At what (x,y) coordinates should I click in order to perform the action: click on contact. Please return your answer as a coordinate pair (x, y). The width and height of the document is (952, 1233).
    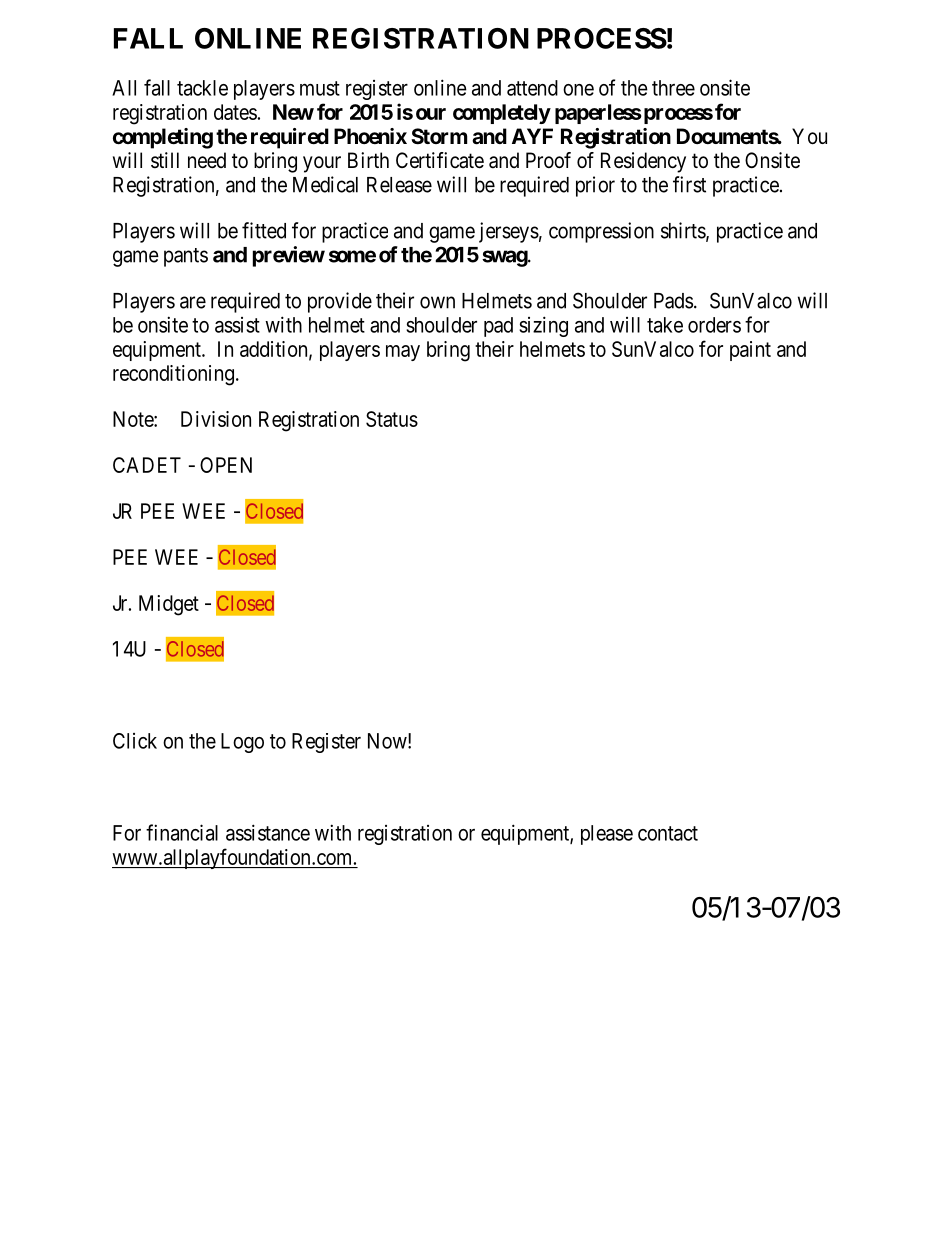
    Looking at the image, I should click on (668, 833).
